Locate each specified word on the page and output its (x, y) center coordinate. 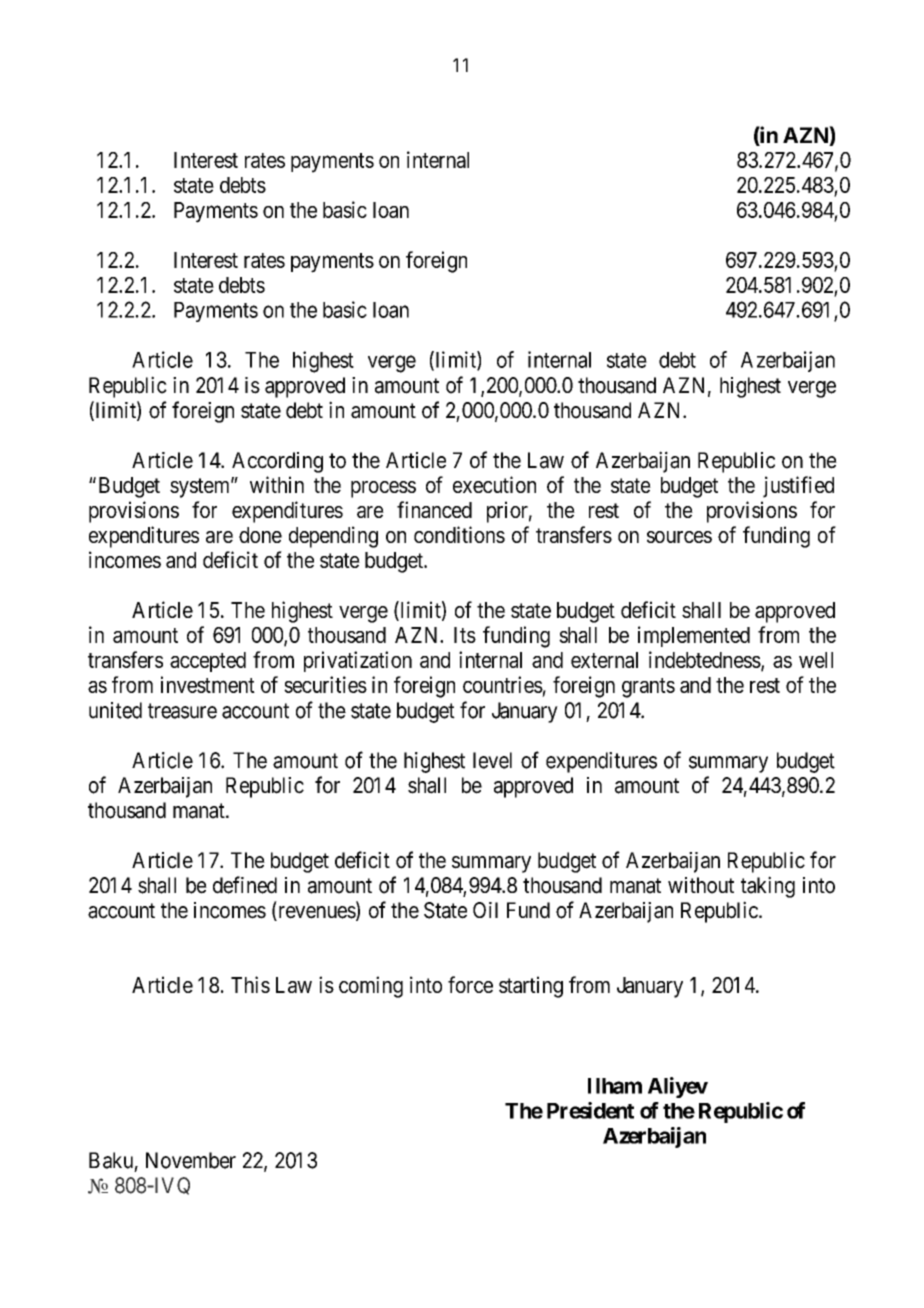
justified (798, 487)
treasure (182, 711)
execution (494, 484)
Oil (485, 910)
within (277, 484)
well (816, 660)
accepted (208, 662)
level (492, 760)
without (701, 885)
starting (531, 987)
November (191, 1160)
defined (245, 885)
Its (465, 635)
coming (371, 987)
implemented (694, 636)
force (470, 984)
